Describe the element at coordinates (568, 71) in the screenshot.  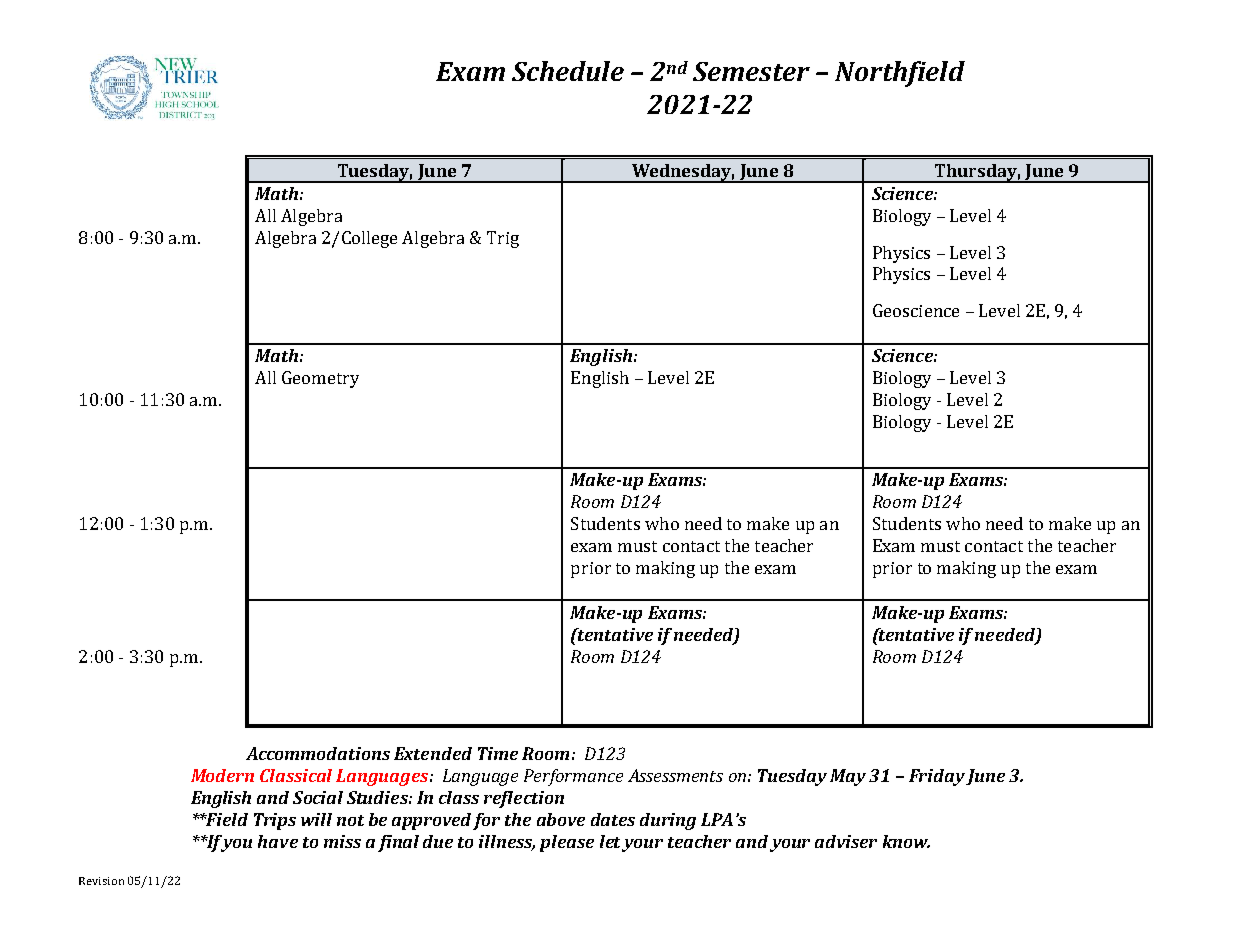
I see `Schedule` at that location.
